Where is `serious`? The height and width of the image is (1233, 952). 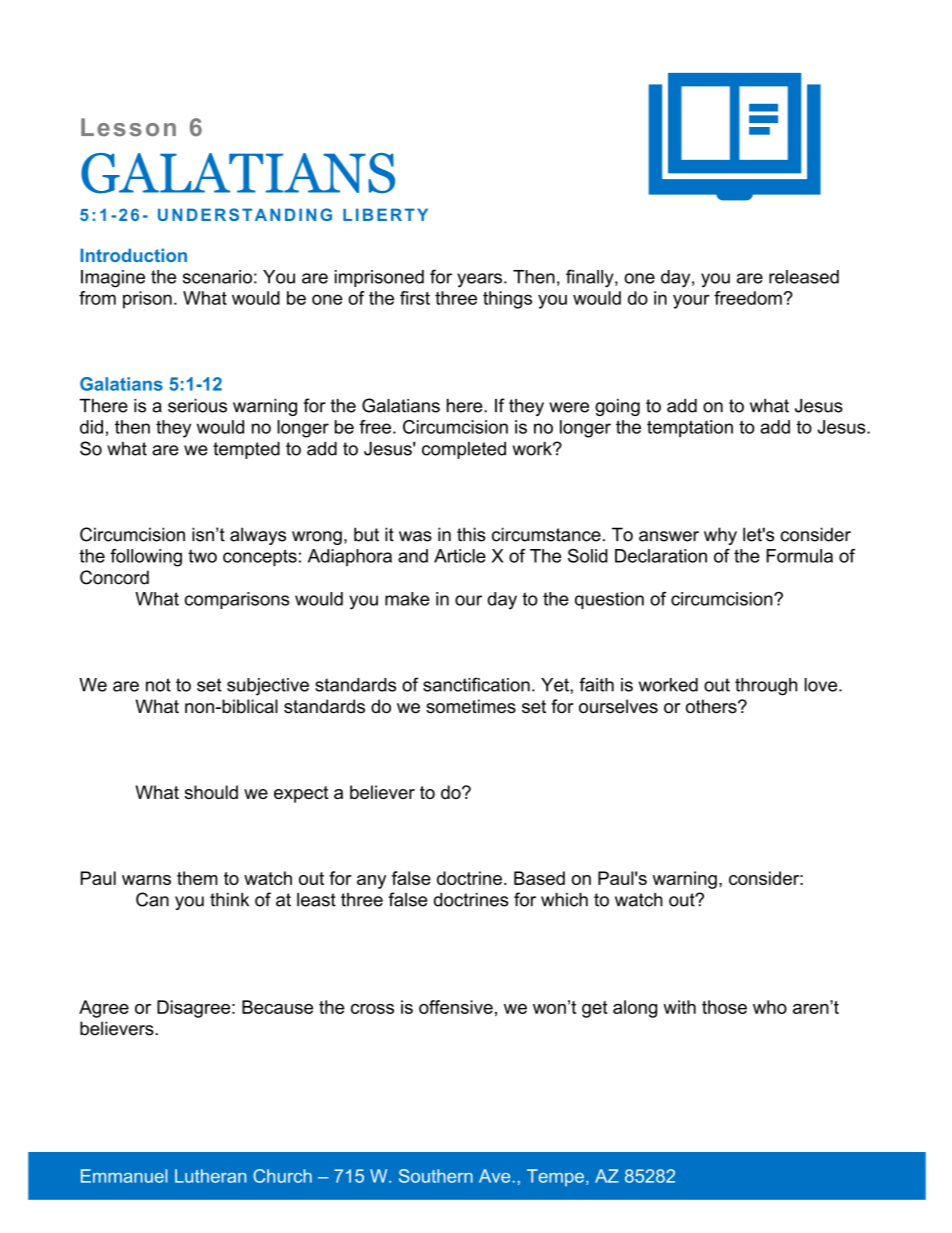
serious is located at coordinates (197, 406).
